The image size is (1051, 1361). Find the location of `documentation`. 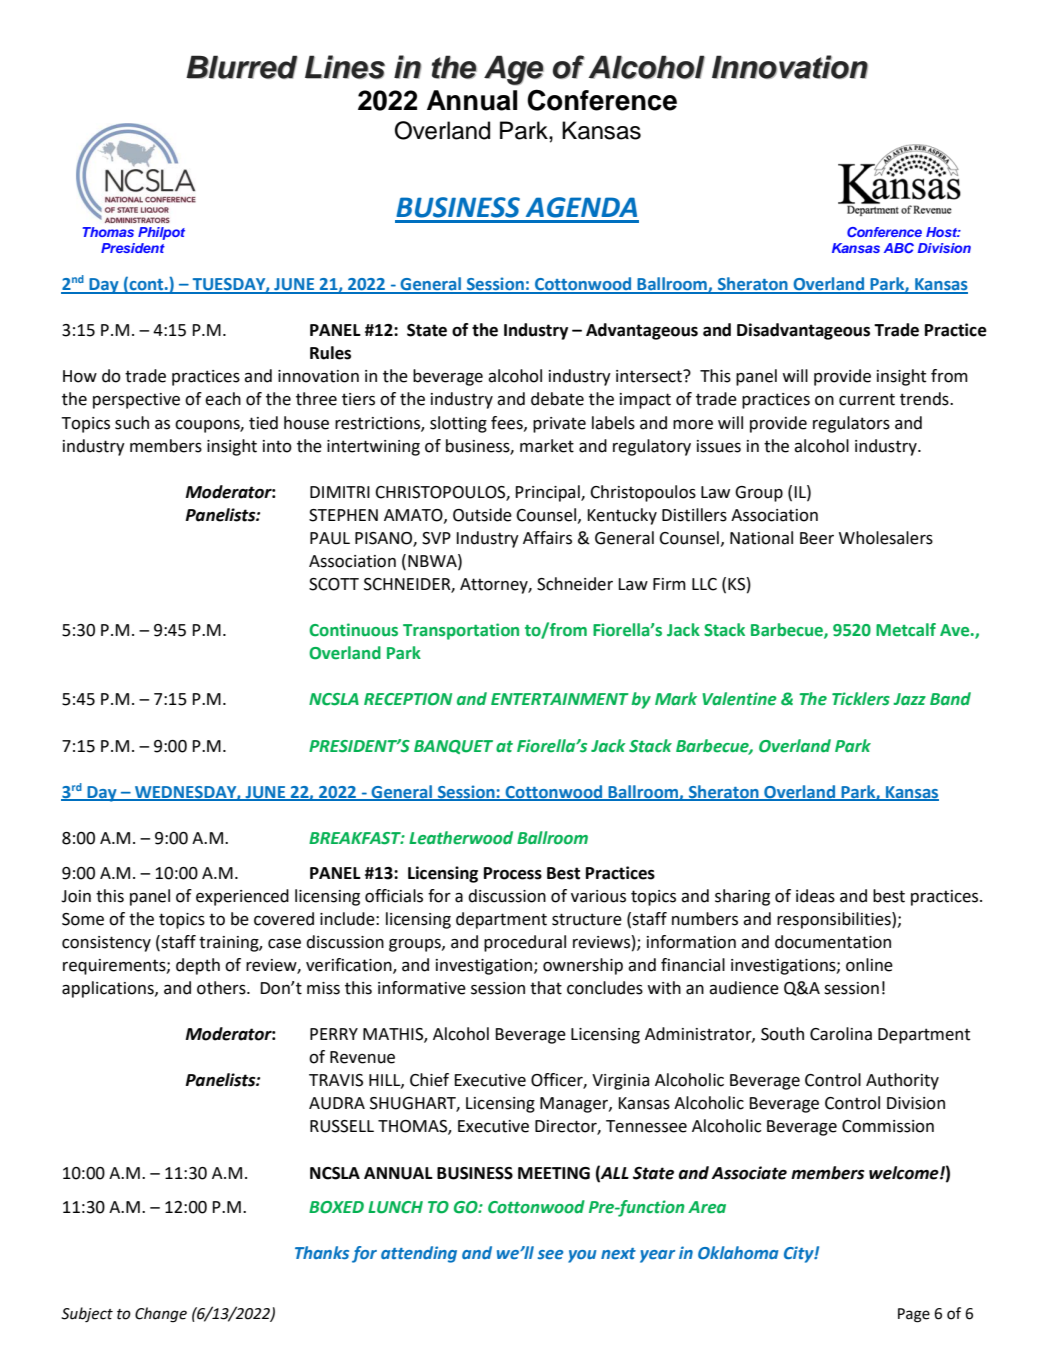

documentation is located at coordinates (833, 942).
